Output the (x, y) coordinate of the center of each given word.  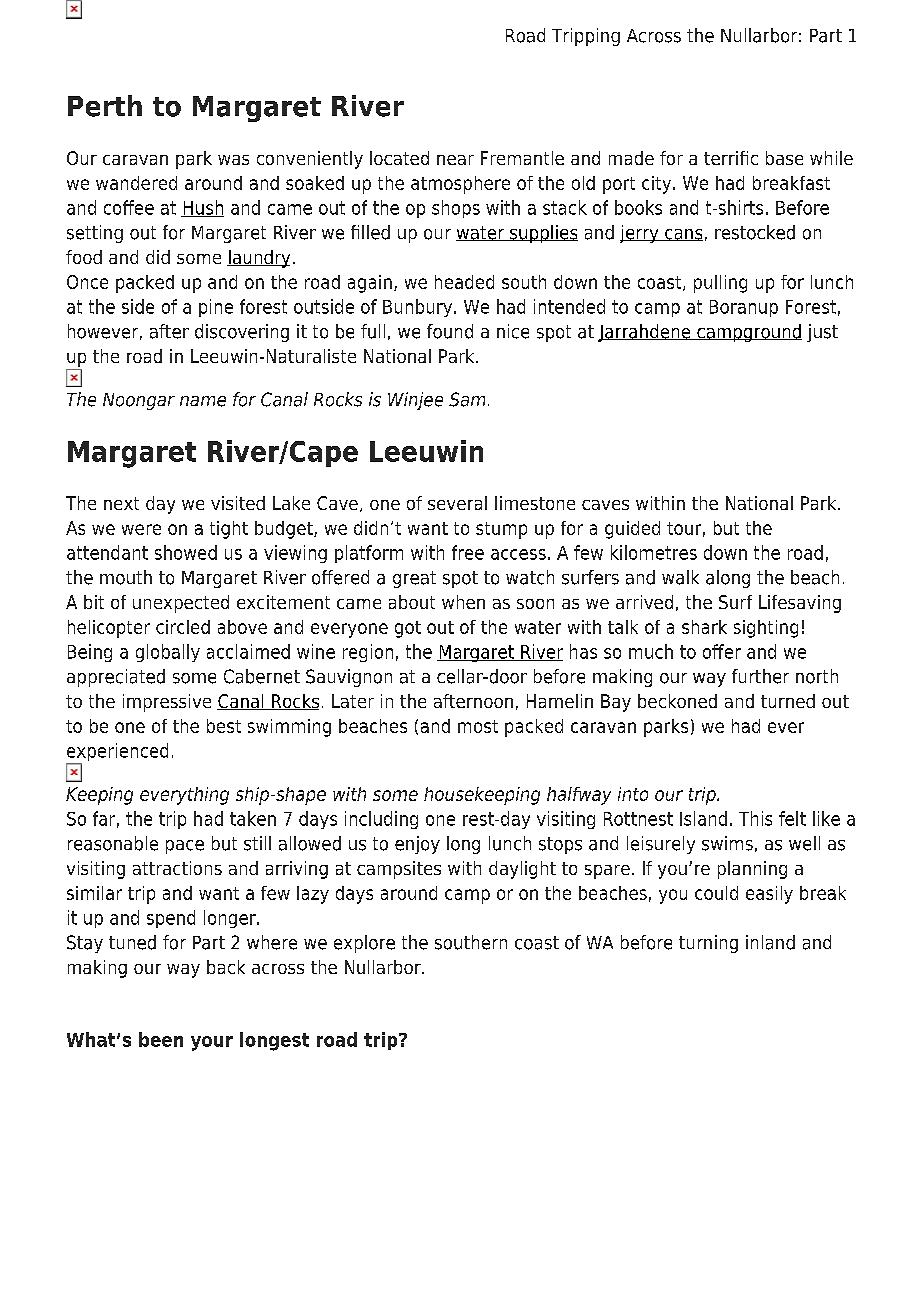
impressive (167, 703)
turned (788, 701)
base (784, 158)
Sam (467, 399)
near (455, 160)
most (478, 726)
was (233, 160)
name (203, 401)
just (822, 333)
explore (364, 944)
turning (708, 944)
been (161, 1039)
